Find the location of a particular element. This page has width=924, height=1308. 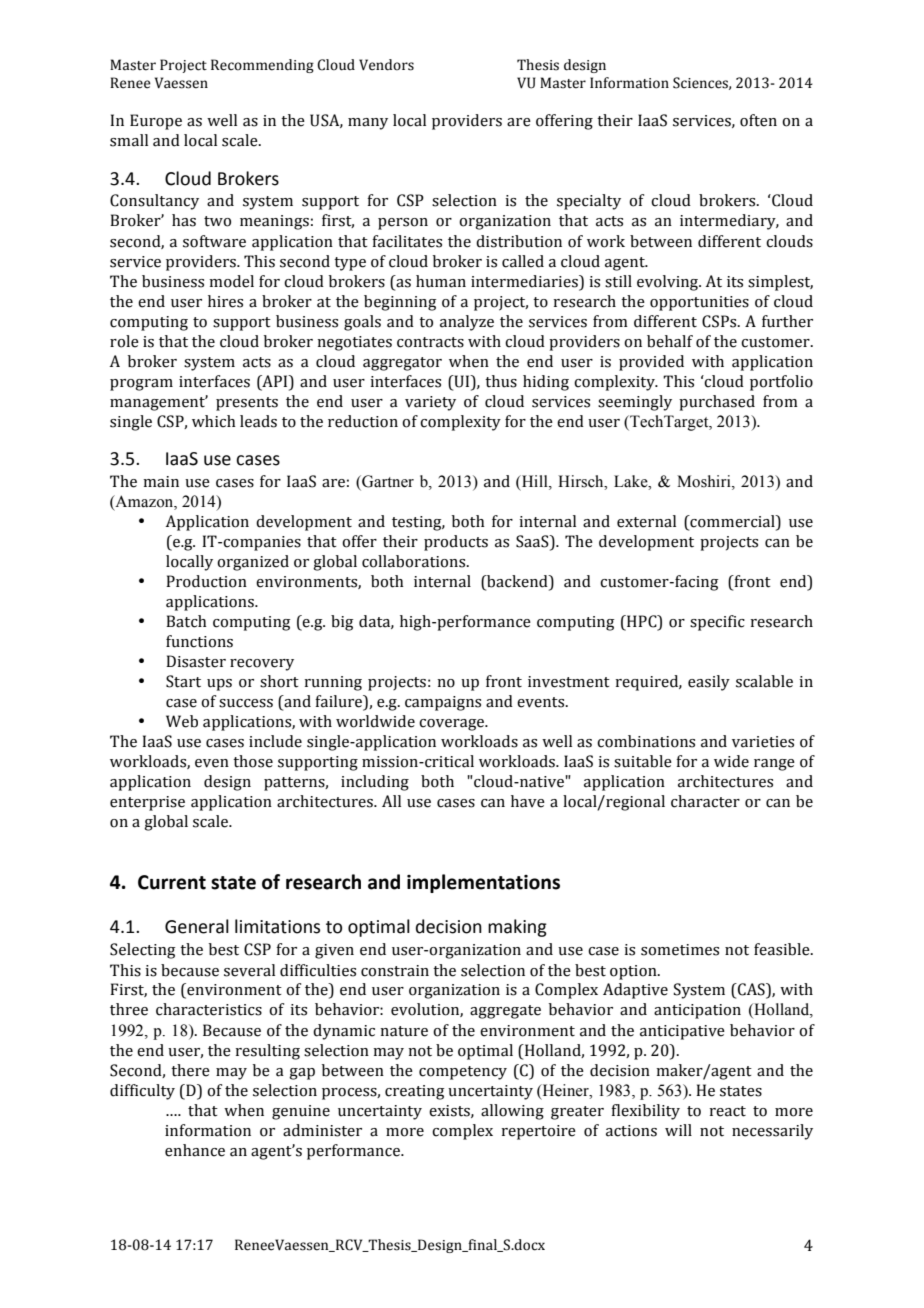

Production is located at coordinates (206, 581).
